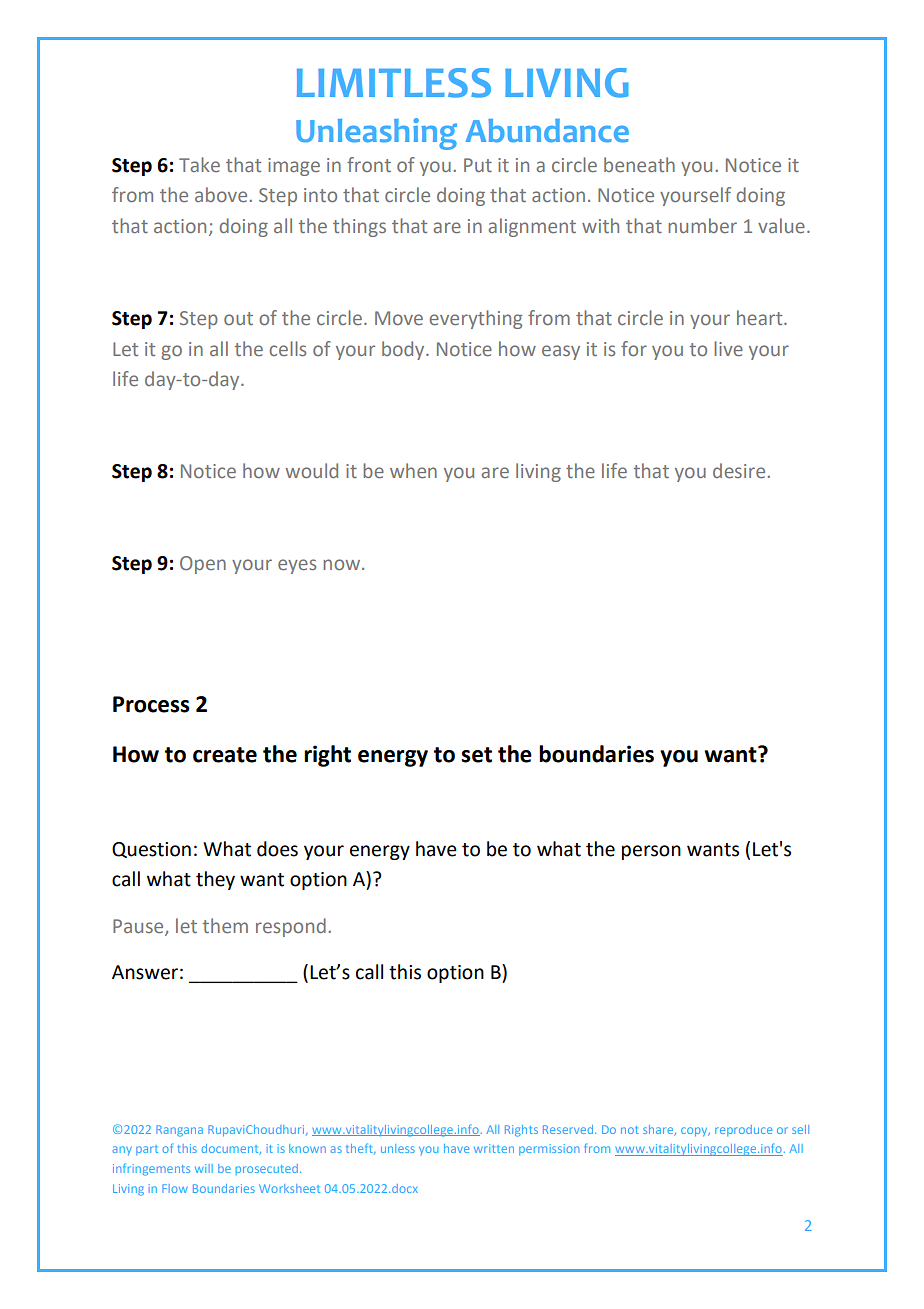 The width and height of the image is (924, 1309). I want to click on when, so click(413, 470).
